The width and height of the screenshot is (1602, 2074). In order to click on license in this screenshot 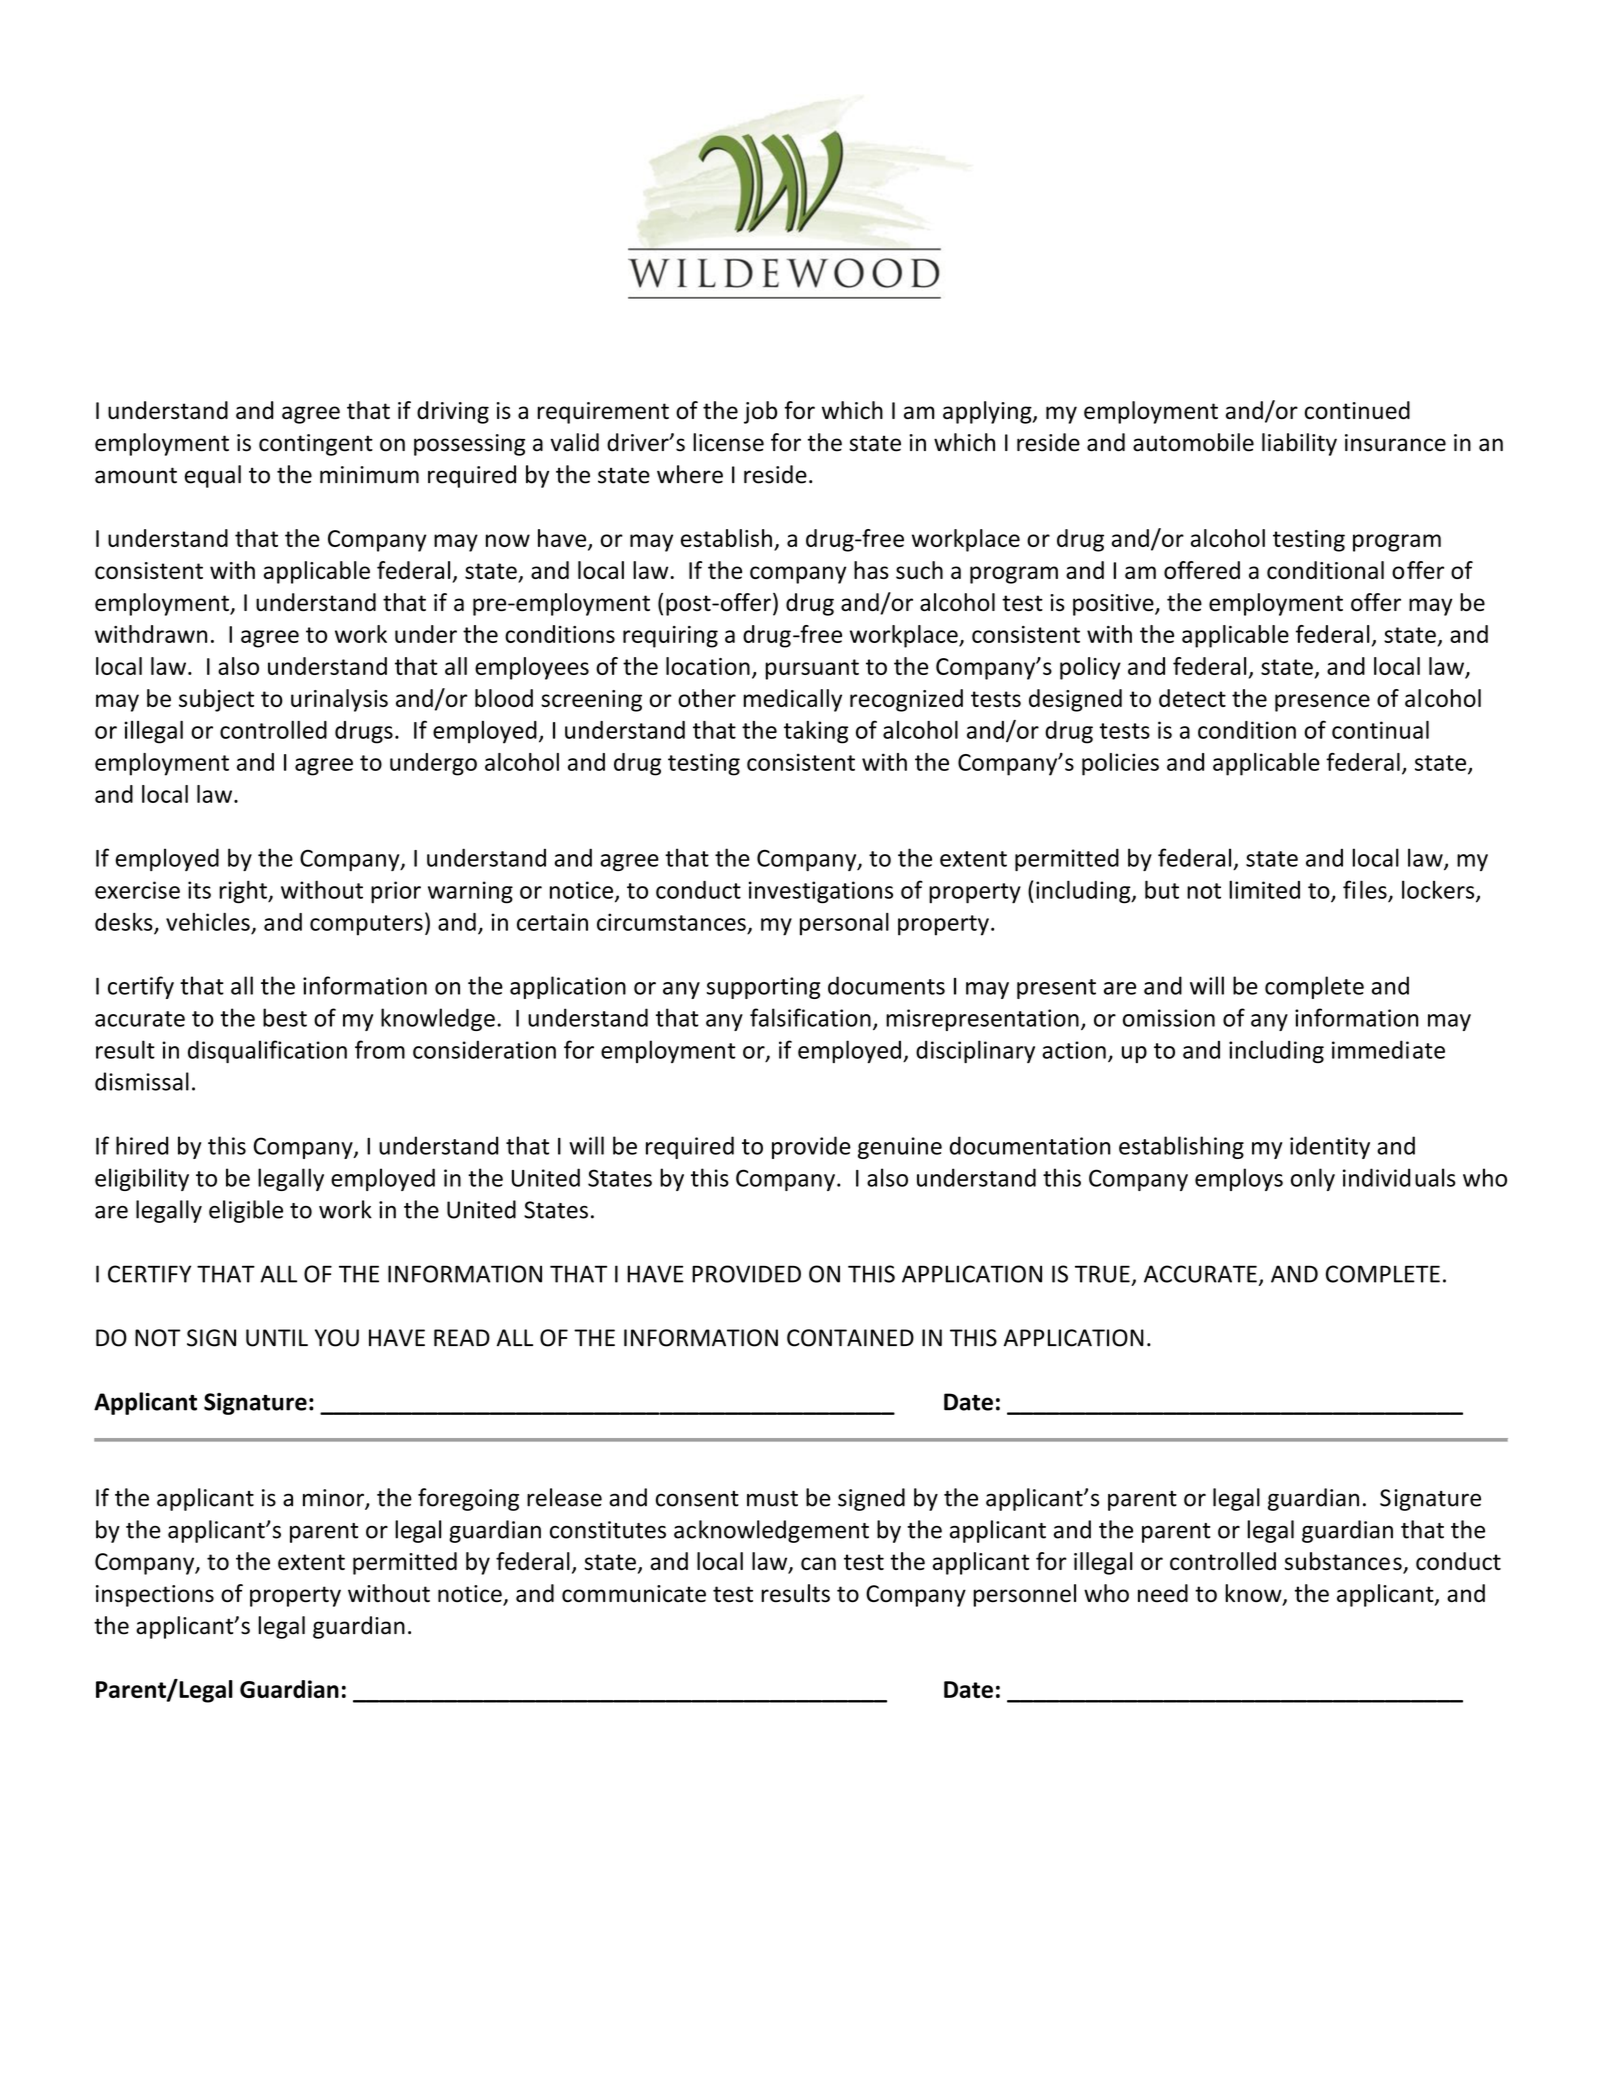, I will do `click(728, 442)`.
